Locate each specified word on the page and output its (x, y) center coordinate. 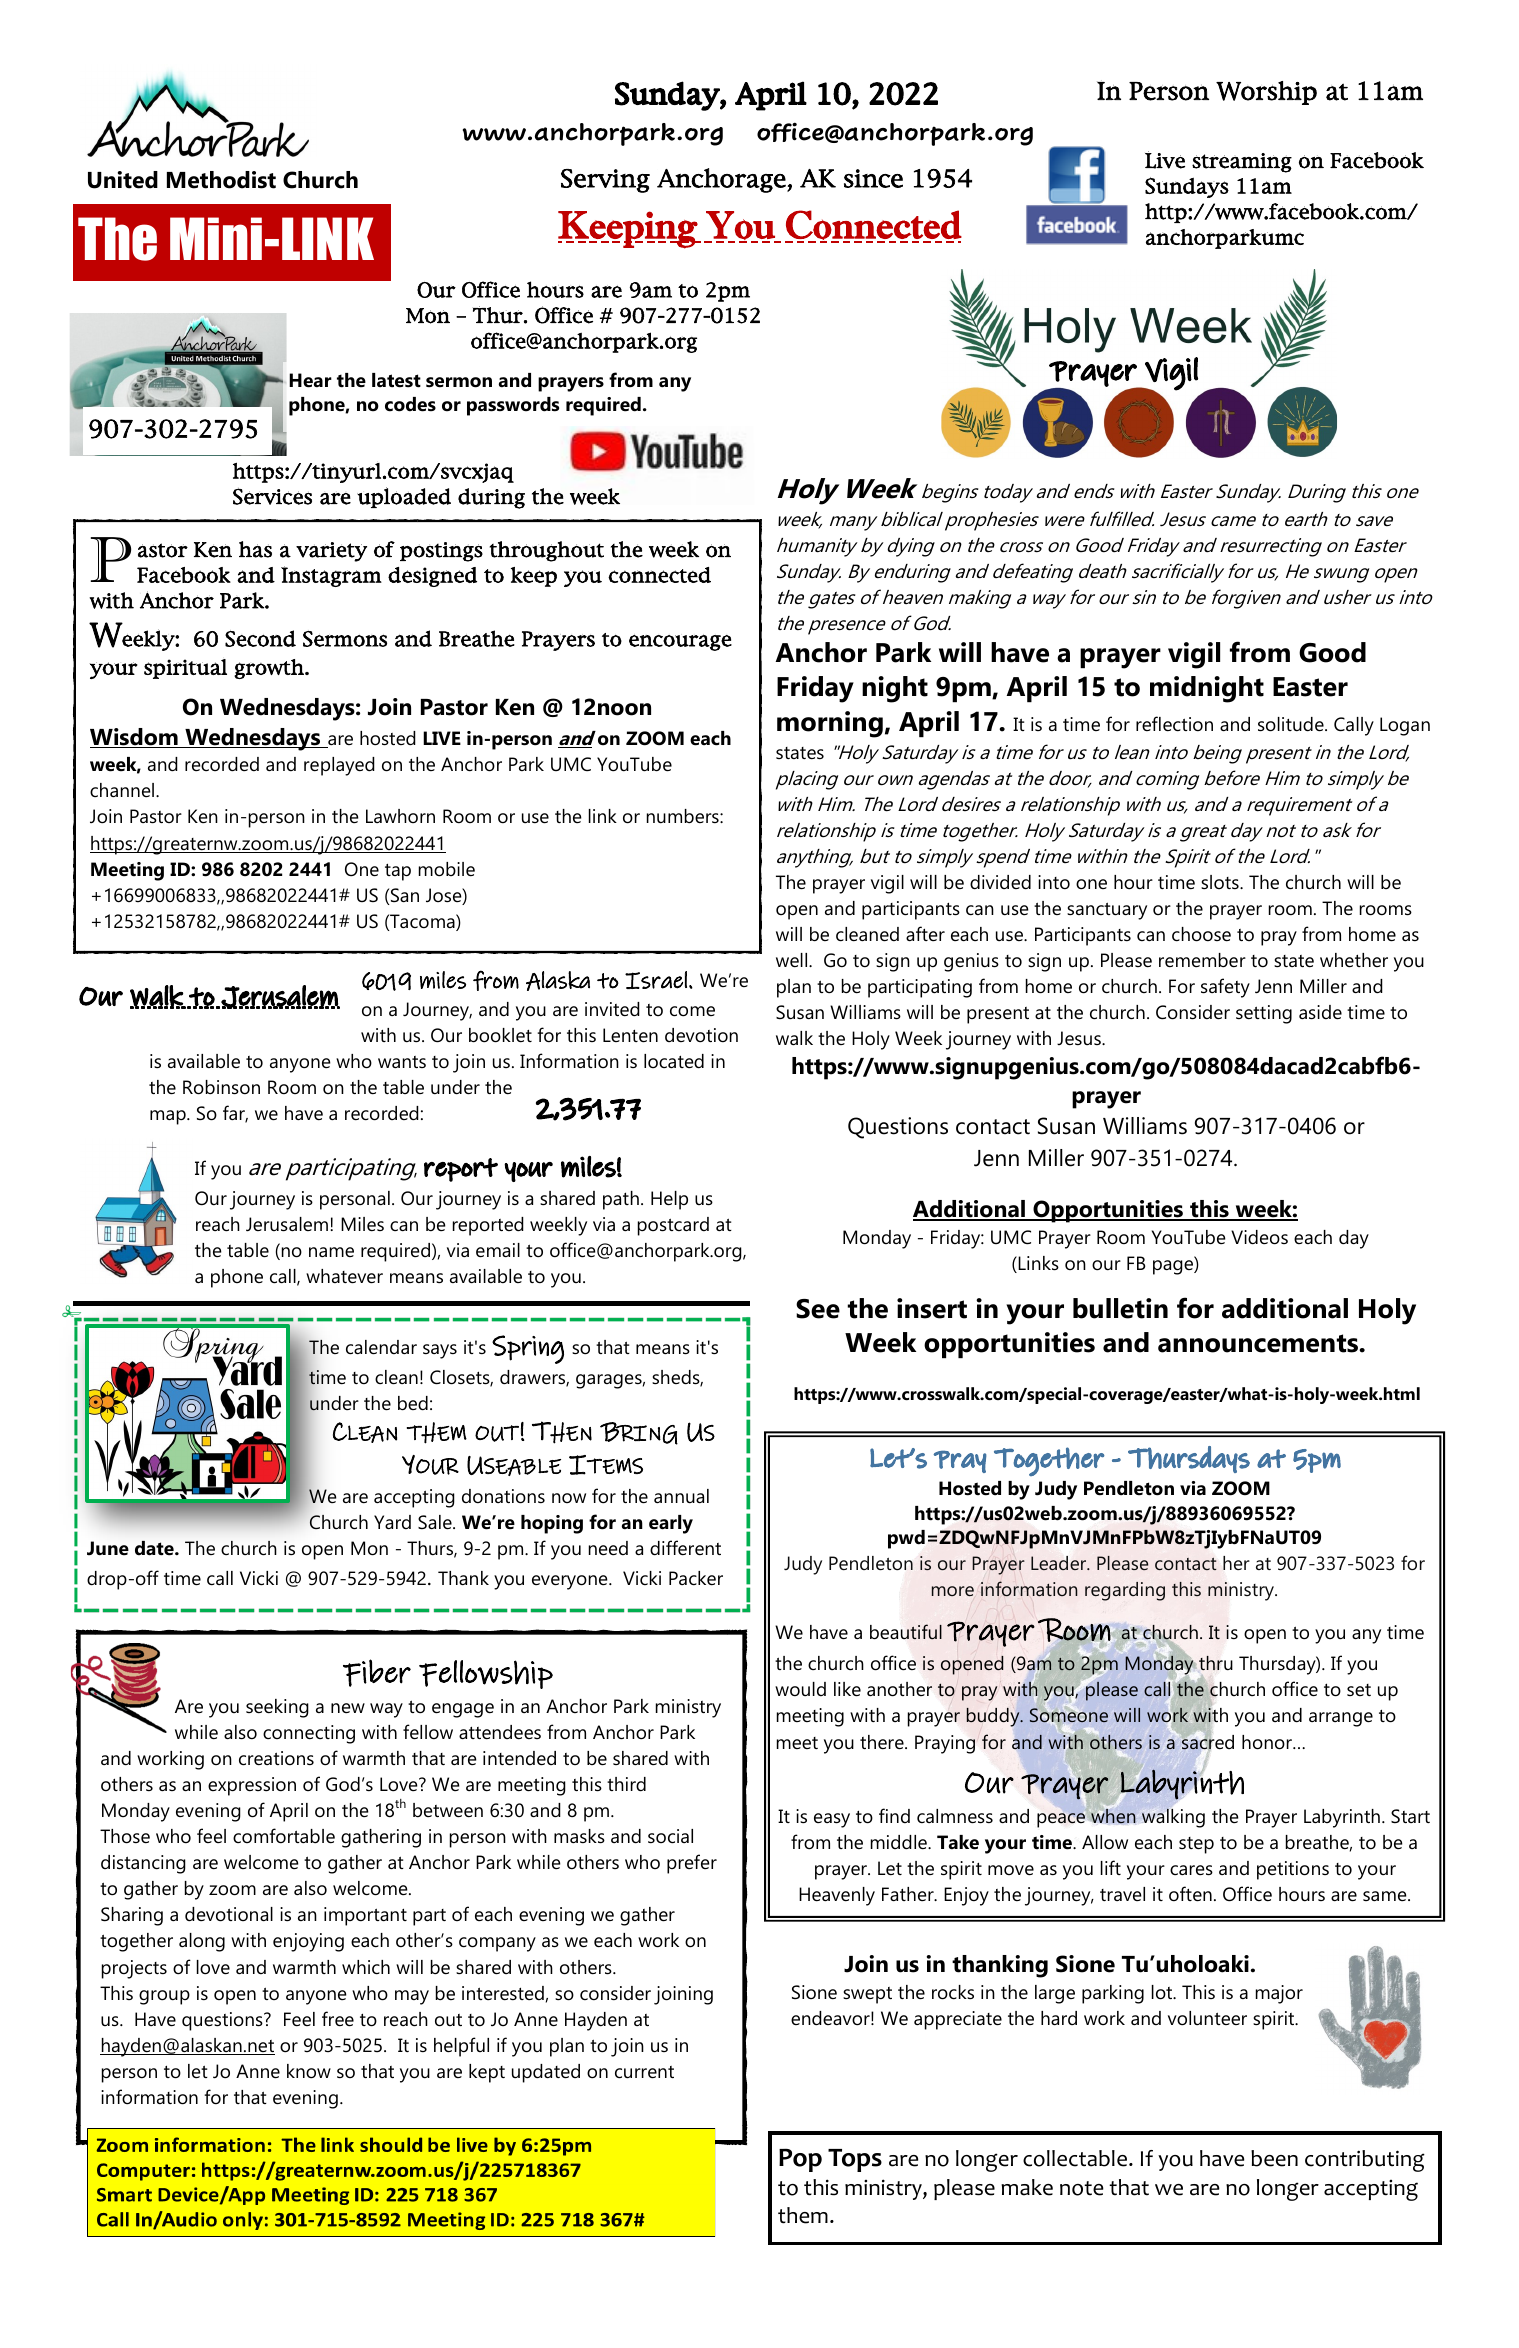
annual (681, 1496)
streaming (1242, 163)
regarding (1125, 1591)
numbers (684, 816)
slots (1221, 882)
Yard (392, 1522)
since (873, 178)
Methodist (221, 180)
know (309, 2071)
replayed (339, 766)
